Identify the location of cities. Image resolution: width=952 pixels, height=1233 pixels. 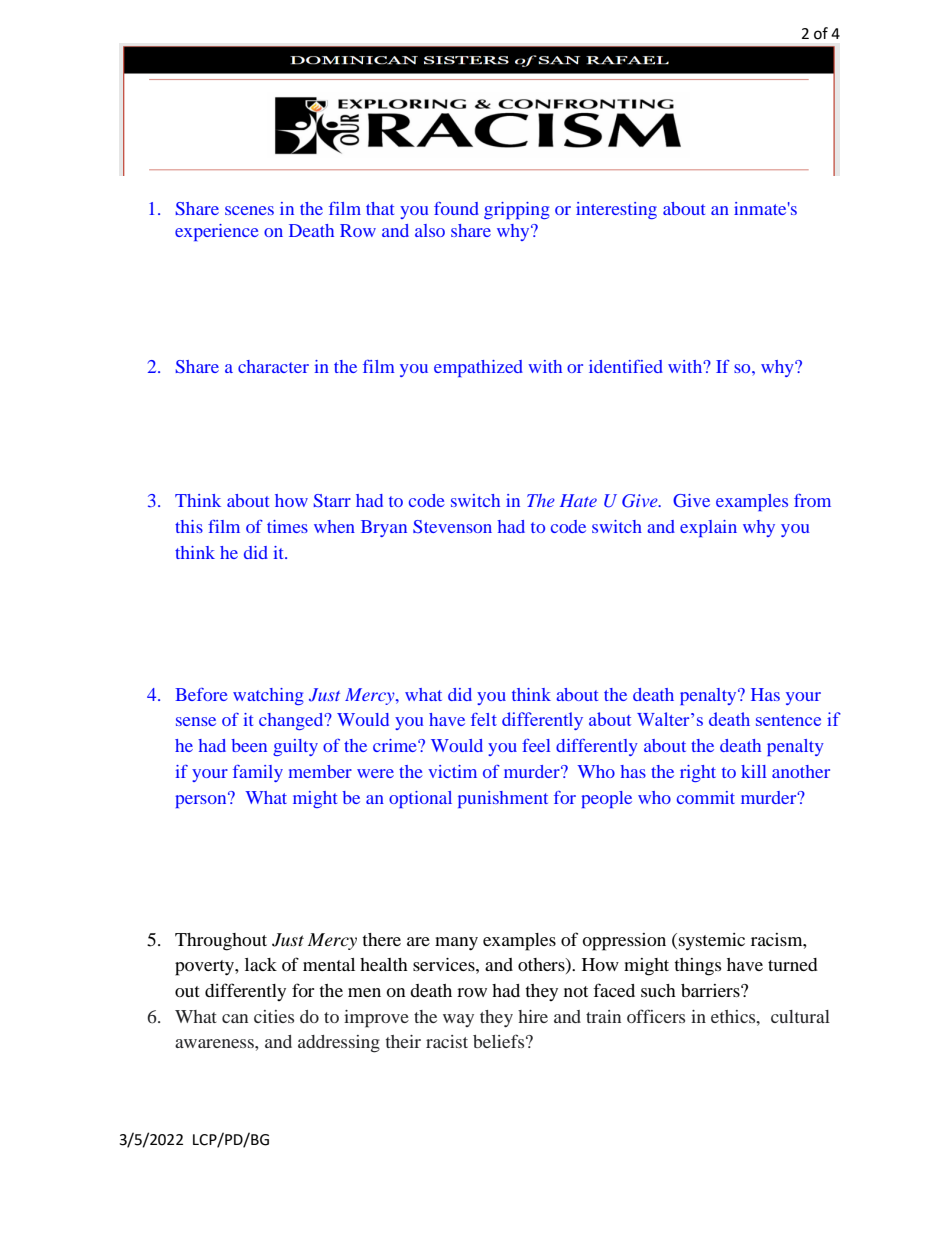
(274, 1016).
